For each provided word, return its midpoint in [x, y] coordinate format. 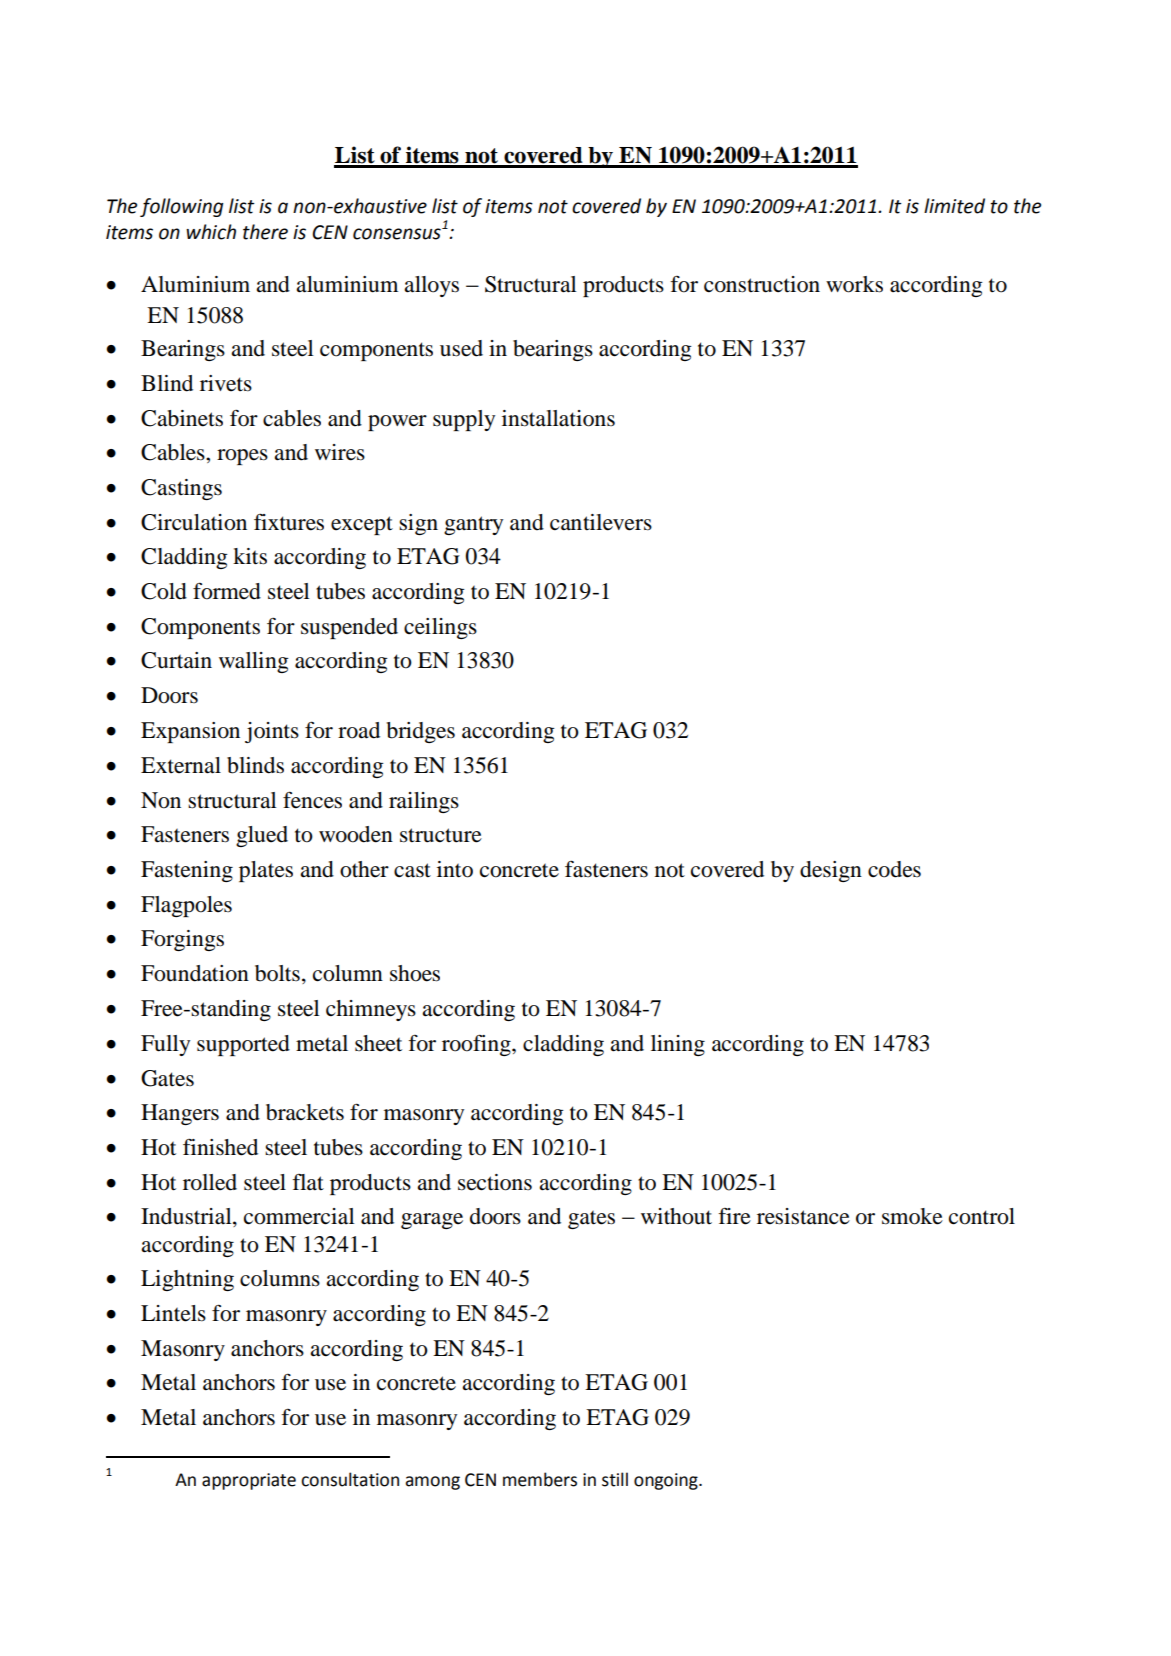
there [265, 232]
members [540, 1479]
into [455, 869]
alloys [431, 286]
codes [894, 869]
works [854, 284]
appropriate [249, 1481]
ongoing [667, 1481]
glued [262, 836]
